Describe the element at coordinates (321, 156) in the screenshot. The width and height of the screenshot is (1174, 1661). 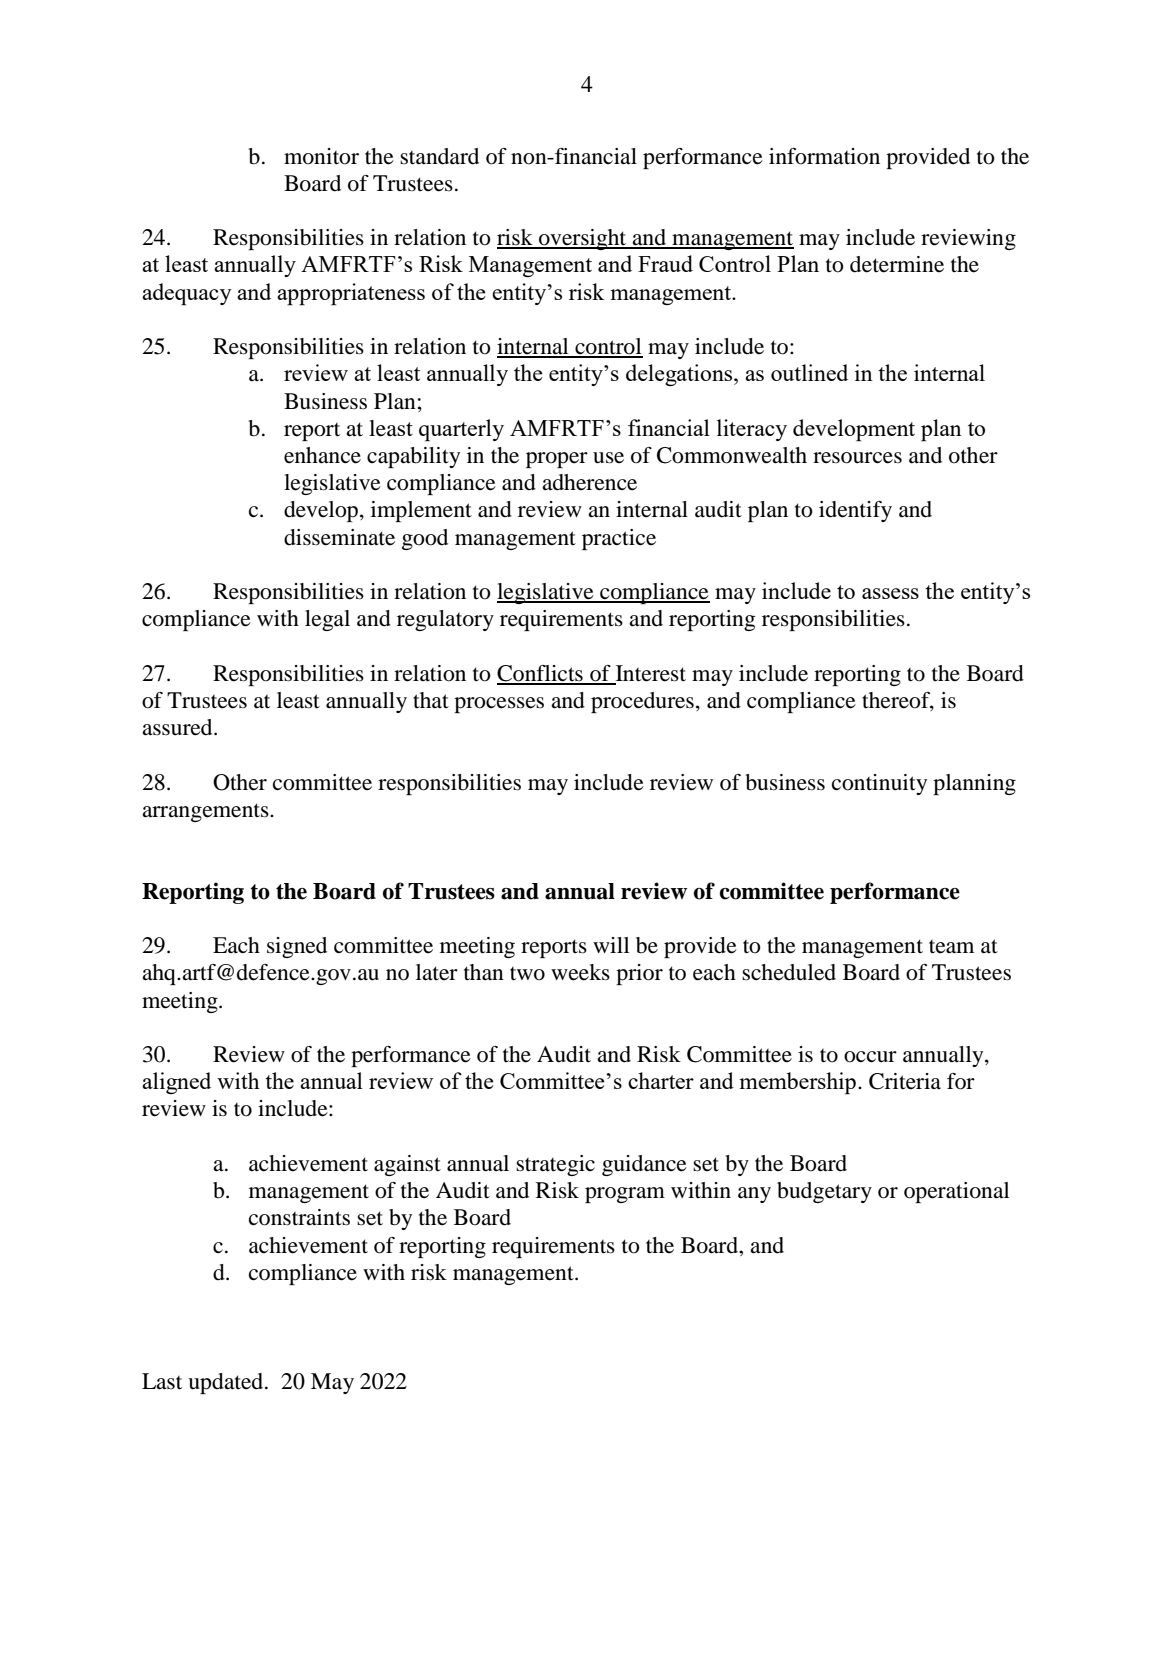
I see `monitor` at that location.
